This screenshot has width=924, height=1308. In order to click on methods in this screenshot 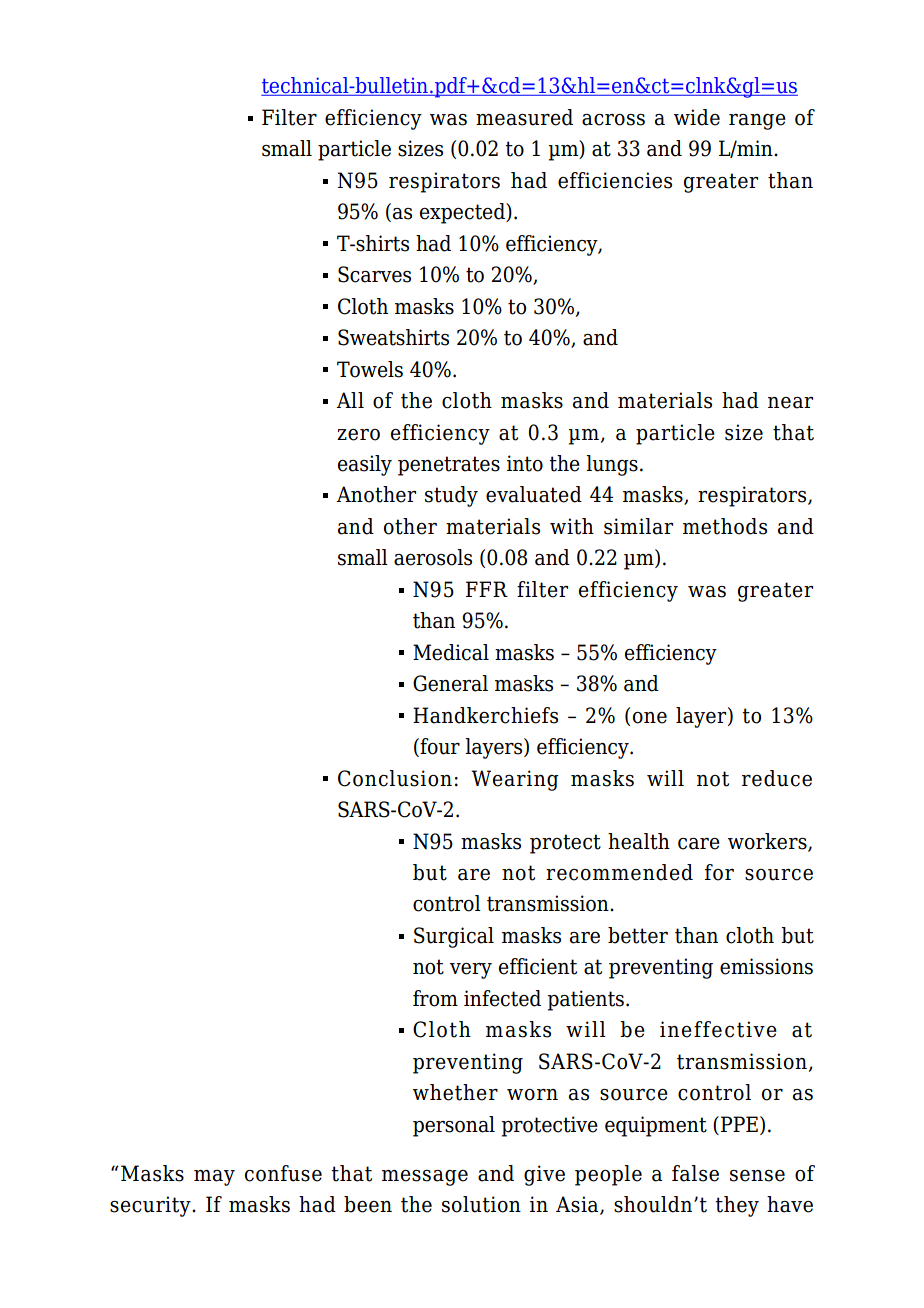, I will do `click(725, 526)`.
